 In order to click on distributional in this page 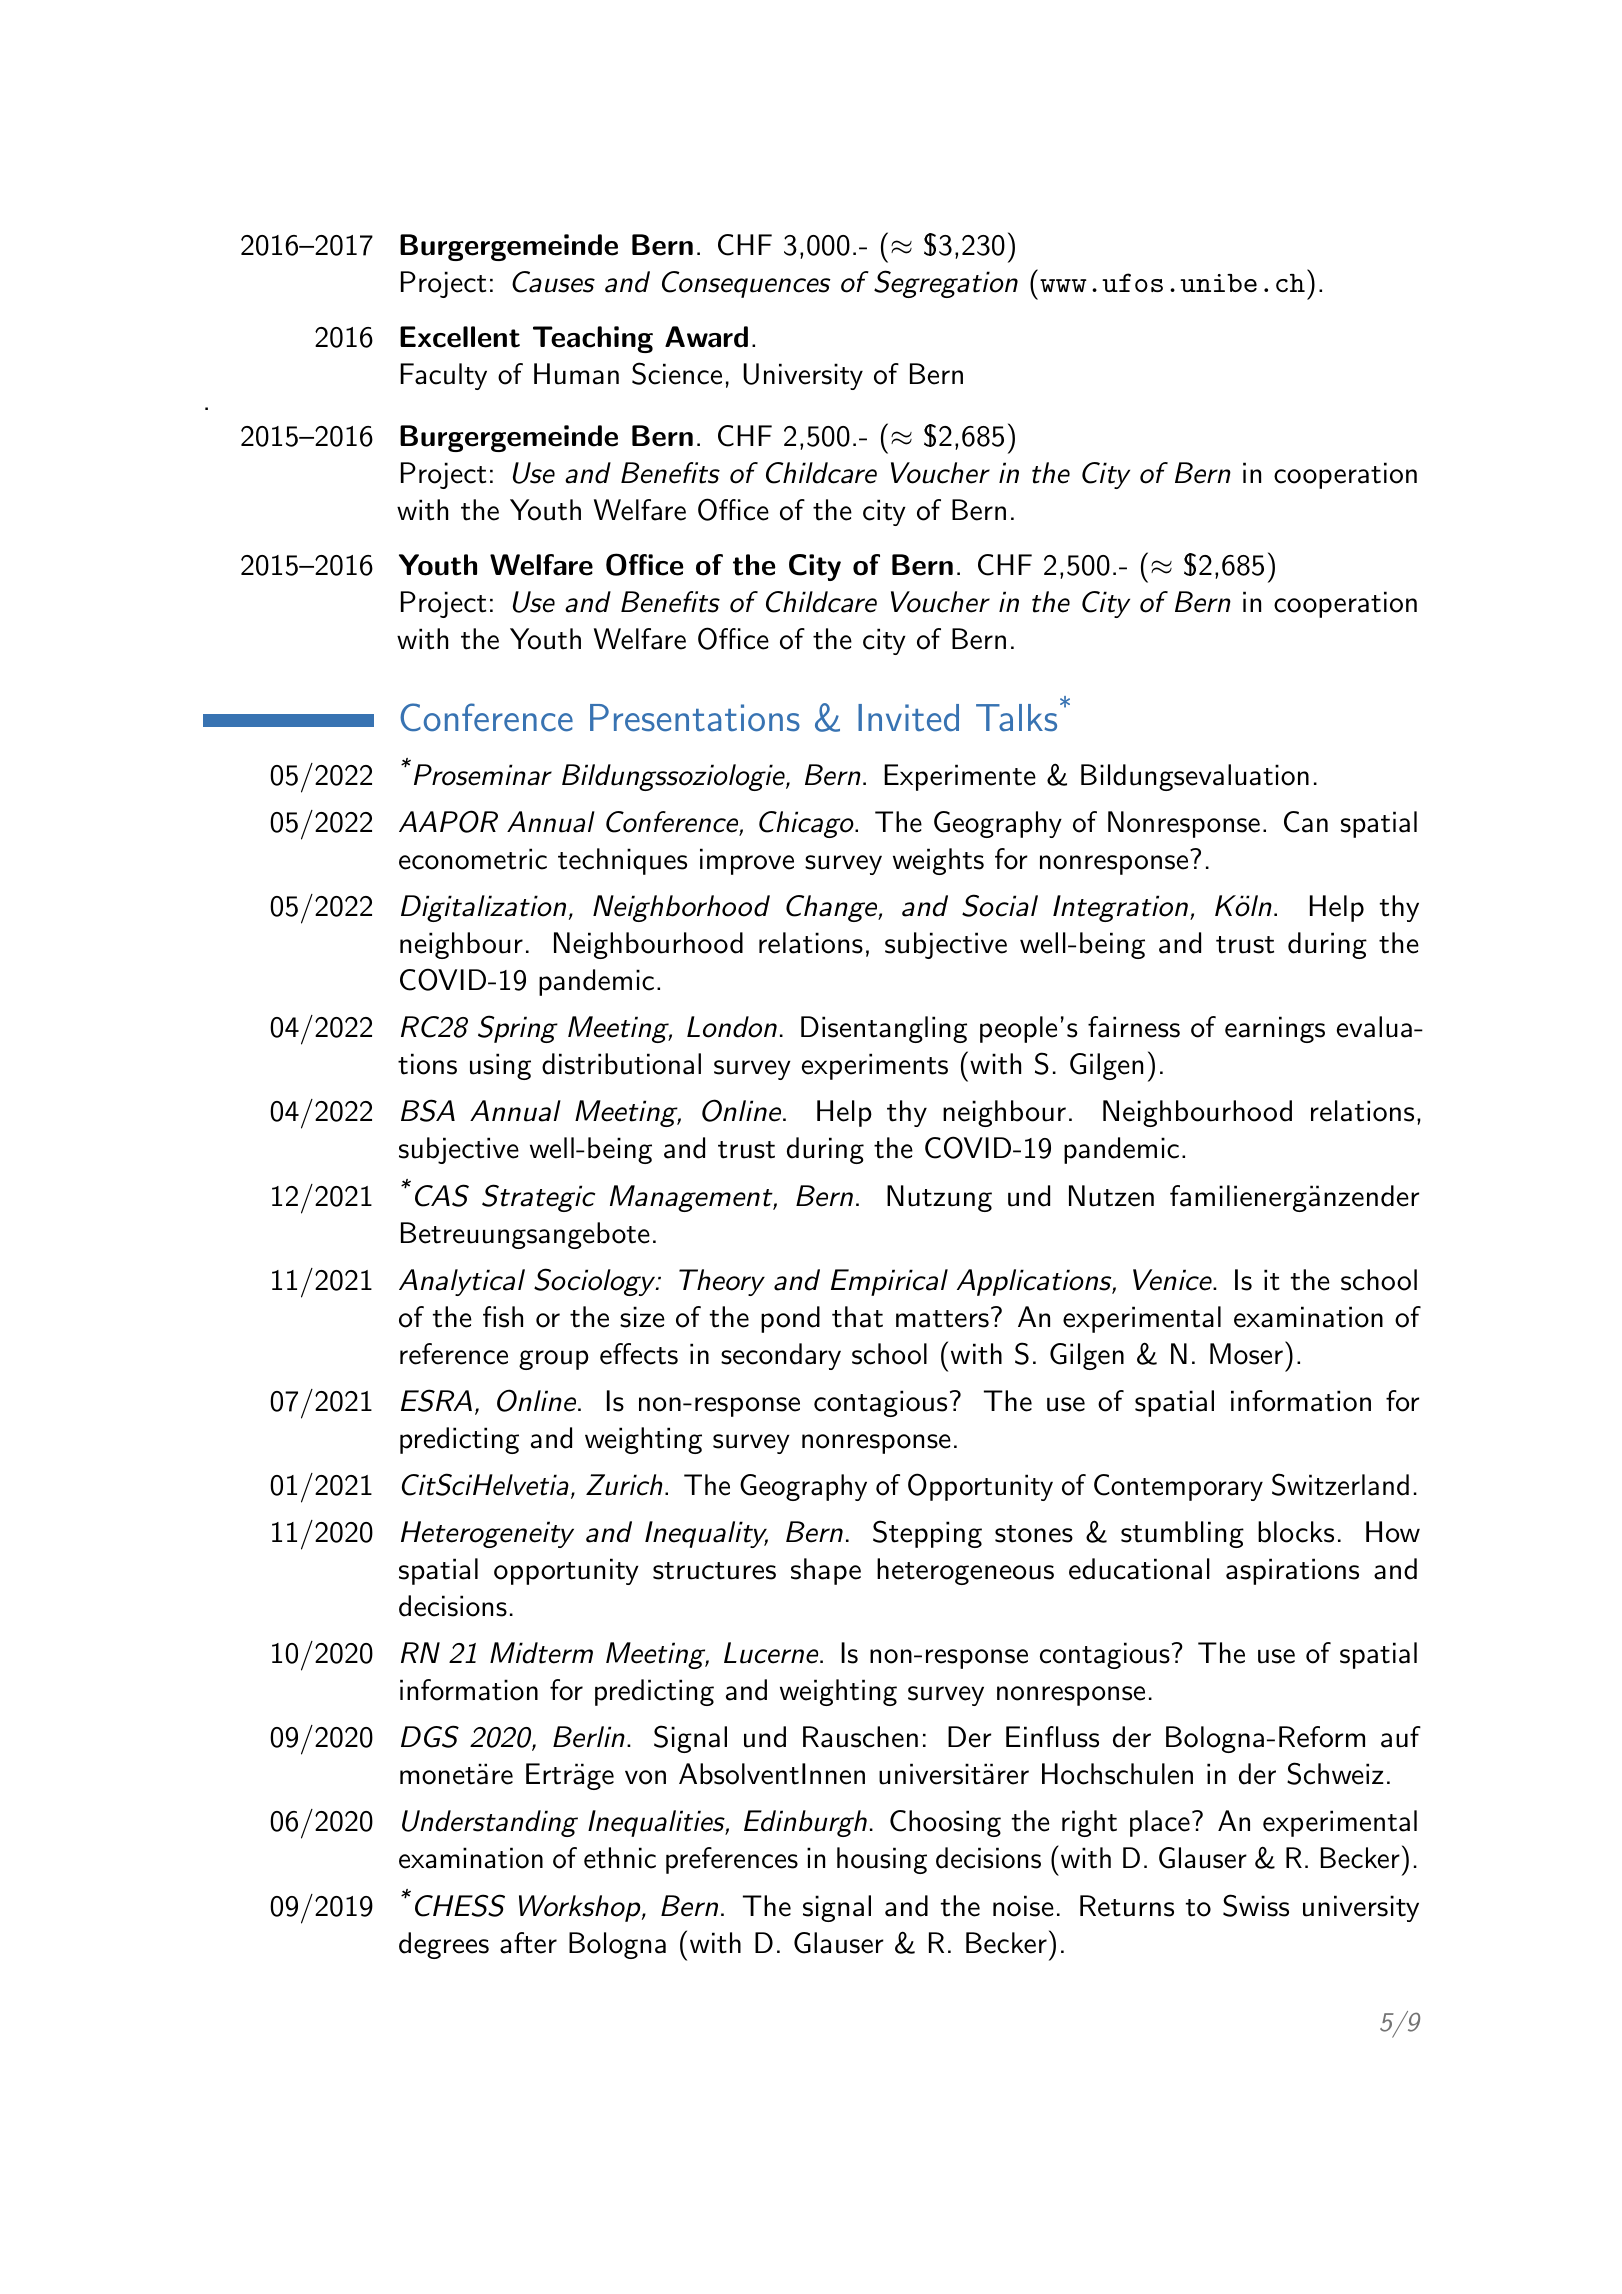, I will do `click(621, 1064)`.
